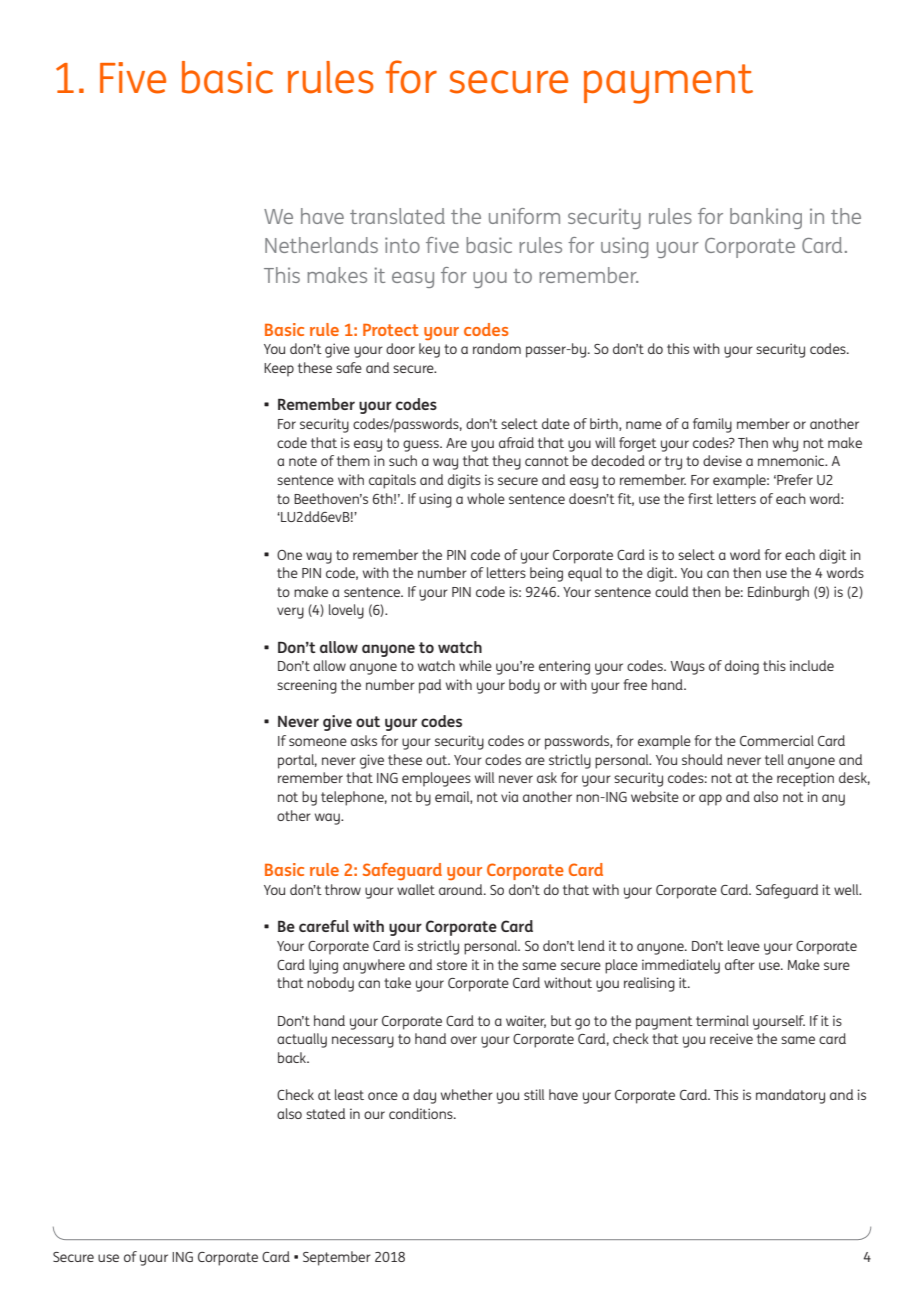 The height and width of the screenshot is (1308, 924). I want to click on lying, so click(323, 966).
